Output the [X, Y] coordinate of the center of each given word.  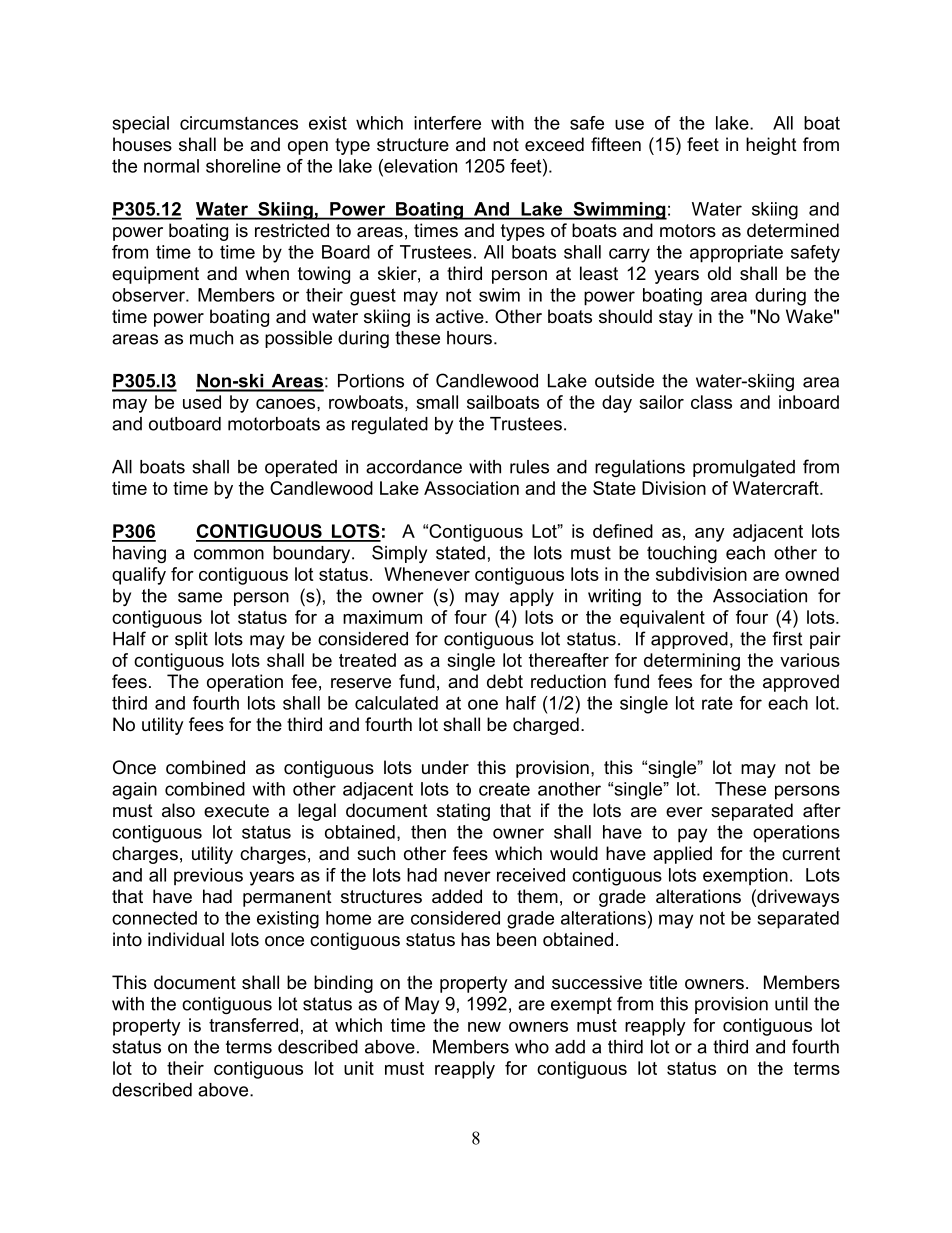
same [200, 597]
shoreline [243, 166]
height [771, 146]
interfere [447, 123]
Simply [399, 554]
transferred [253, 1025]
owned [812, 574]
